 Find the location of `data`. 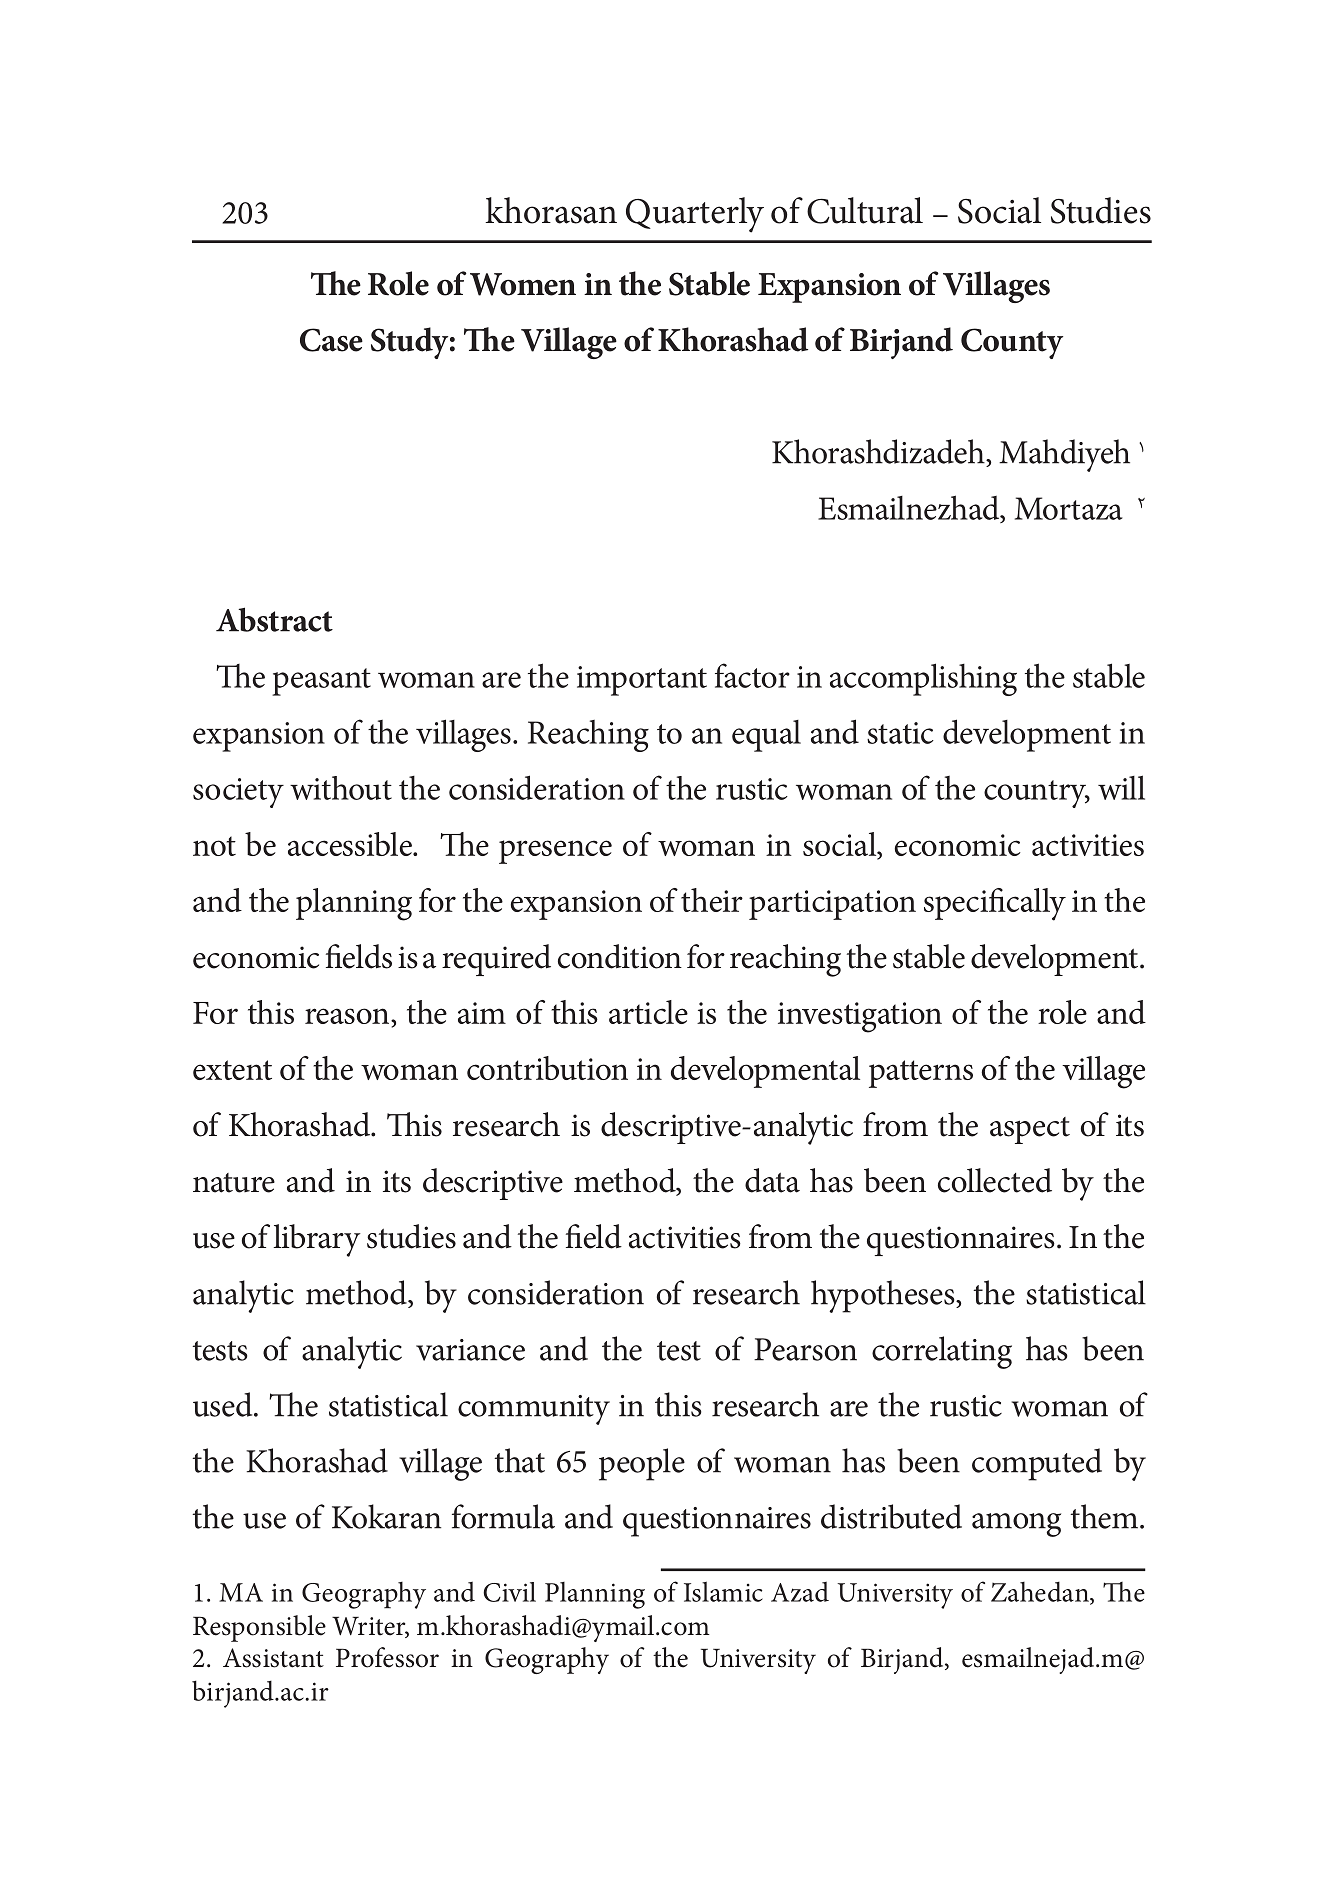

data is located at coordinates (772, 1180).
